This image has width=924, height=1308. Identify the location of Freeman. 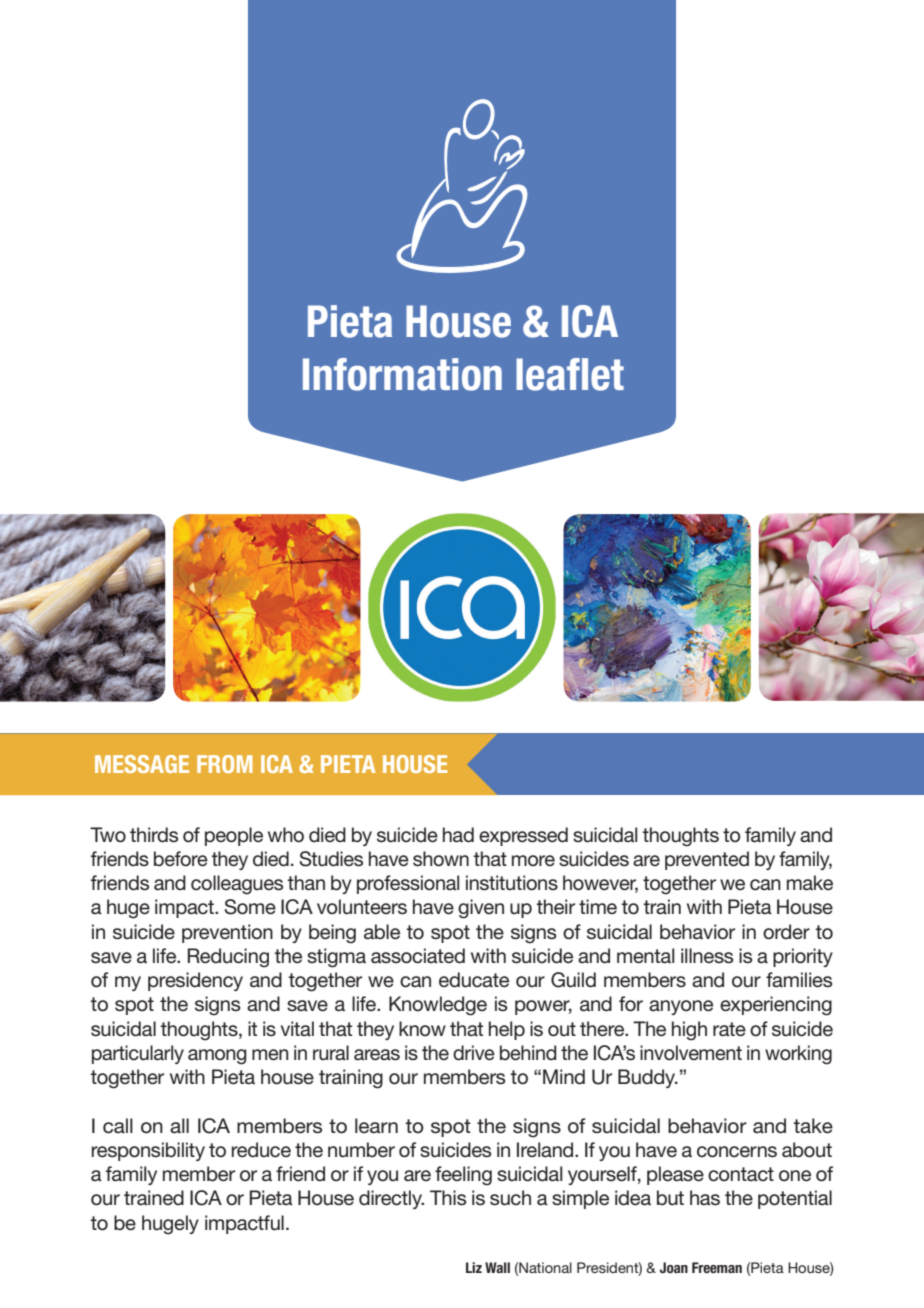
(717, 1267).
